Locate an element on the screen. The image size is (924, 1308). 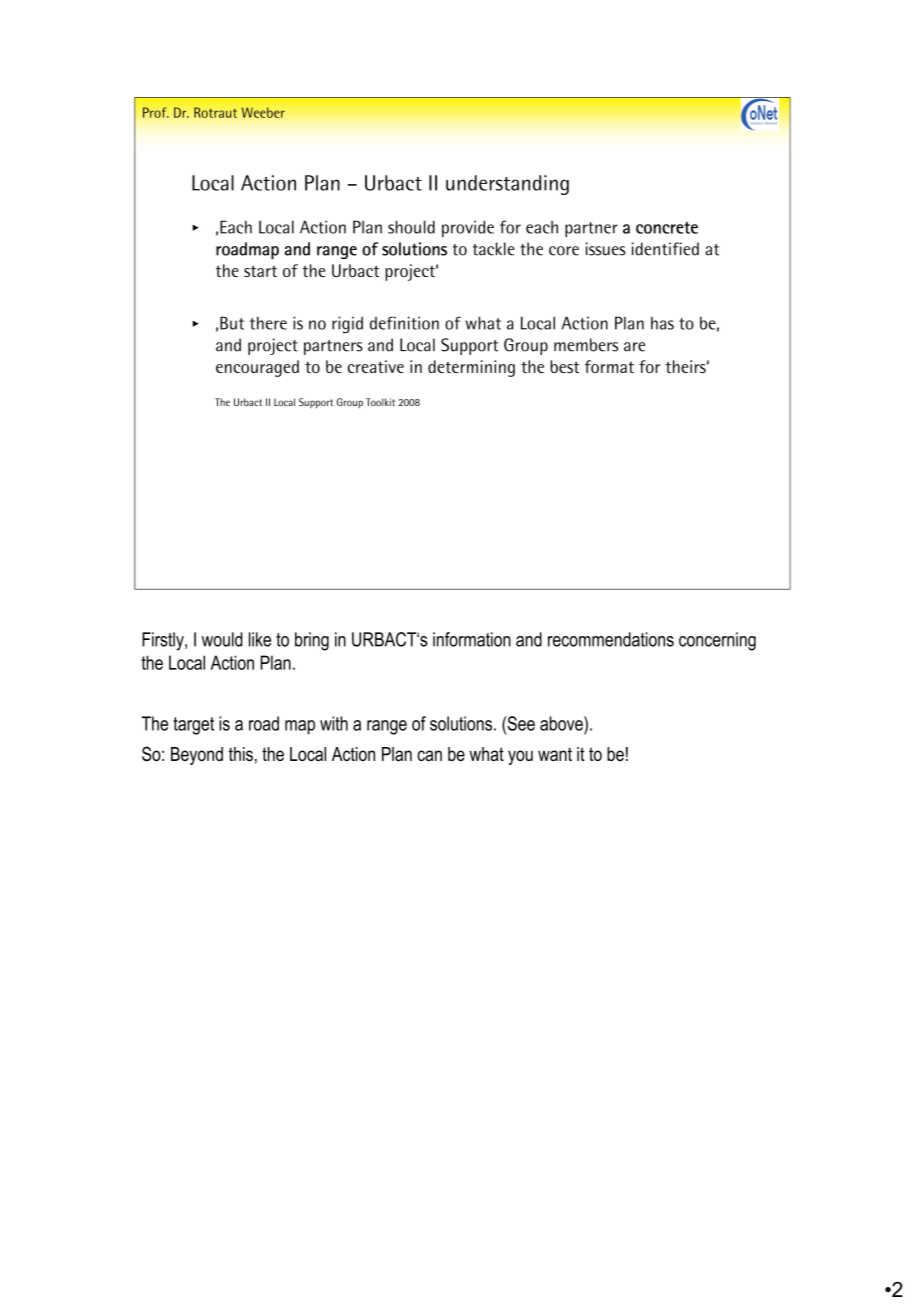
understanding is located at coordinates (507, 185).
